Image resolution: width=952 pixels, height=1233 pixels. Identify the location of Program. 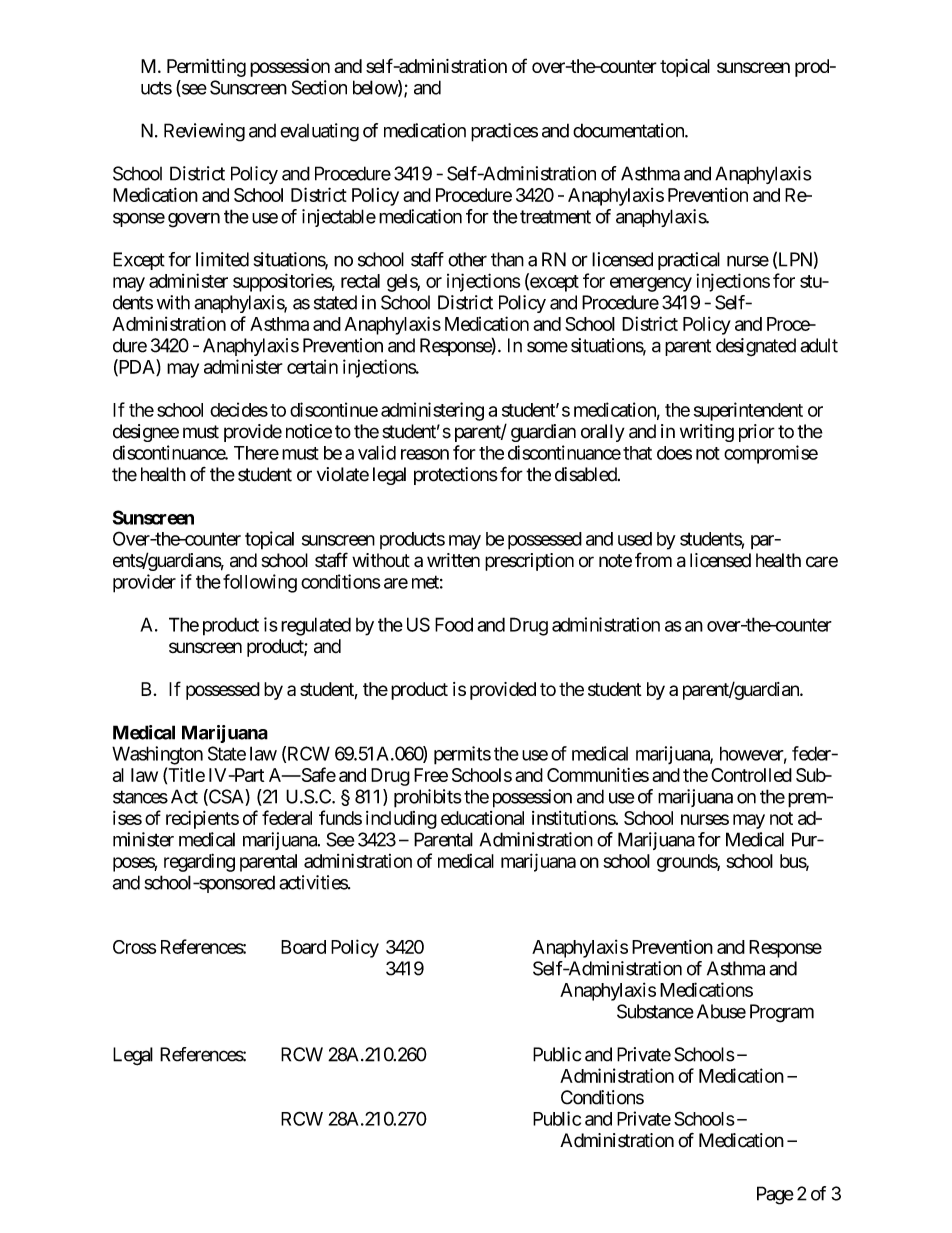
(782, 1013).
